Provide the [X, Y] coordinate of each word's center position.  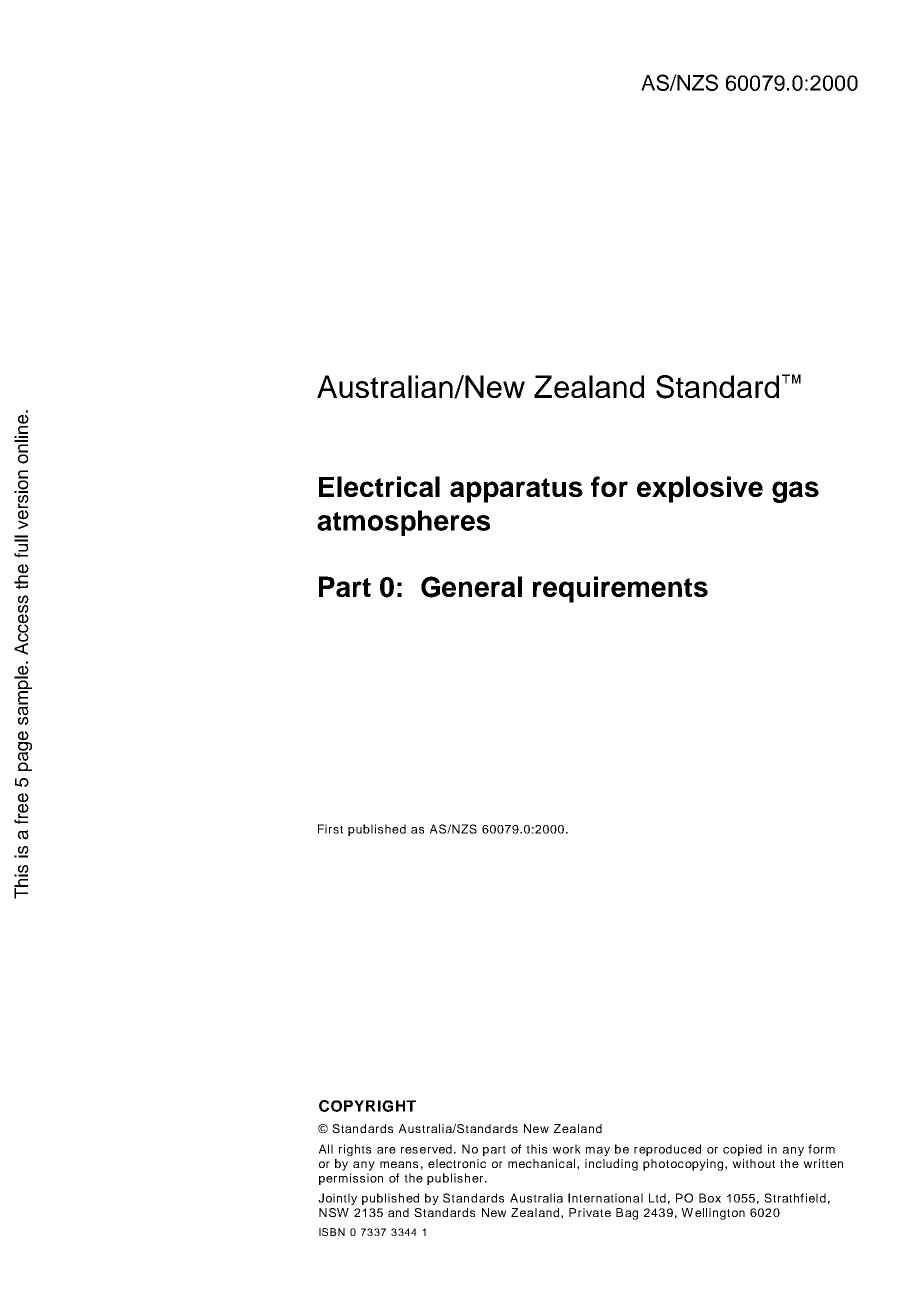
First [330, 829]
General [471, 587]
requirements [620, 589]
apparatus [516, 490]
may [598, 1151]
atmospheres [403, 523]
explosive [700, 489]
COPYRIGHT [367, 1106]
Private [590, 1212]
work [566, 1149]
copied [742, 1150]
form [821, 1149]
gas [795, 492]
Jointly [337, 1199]
